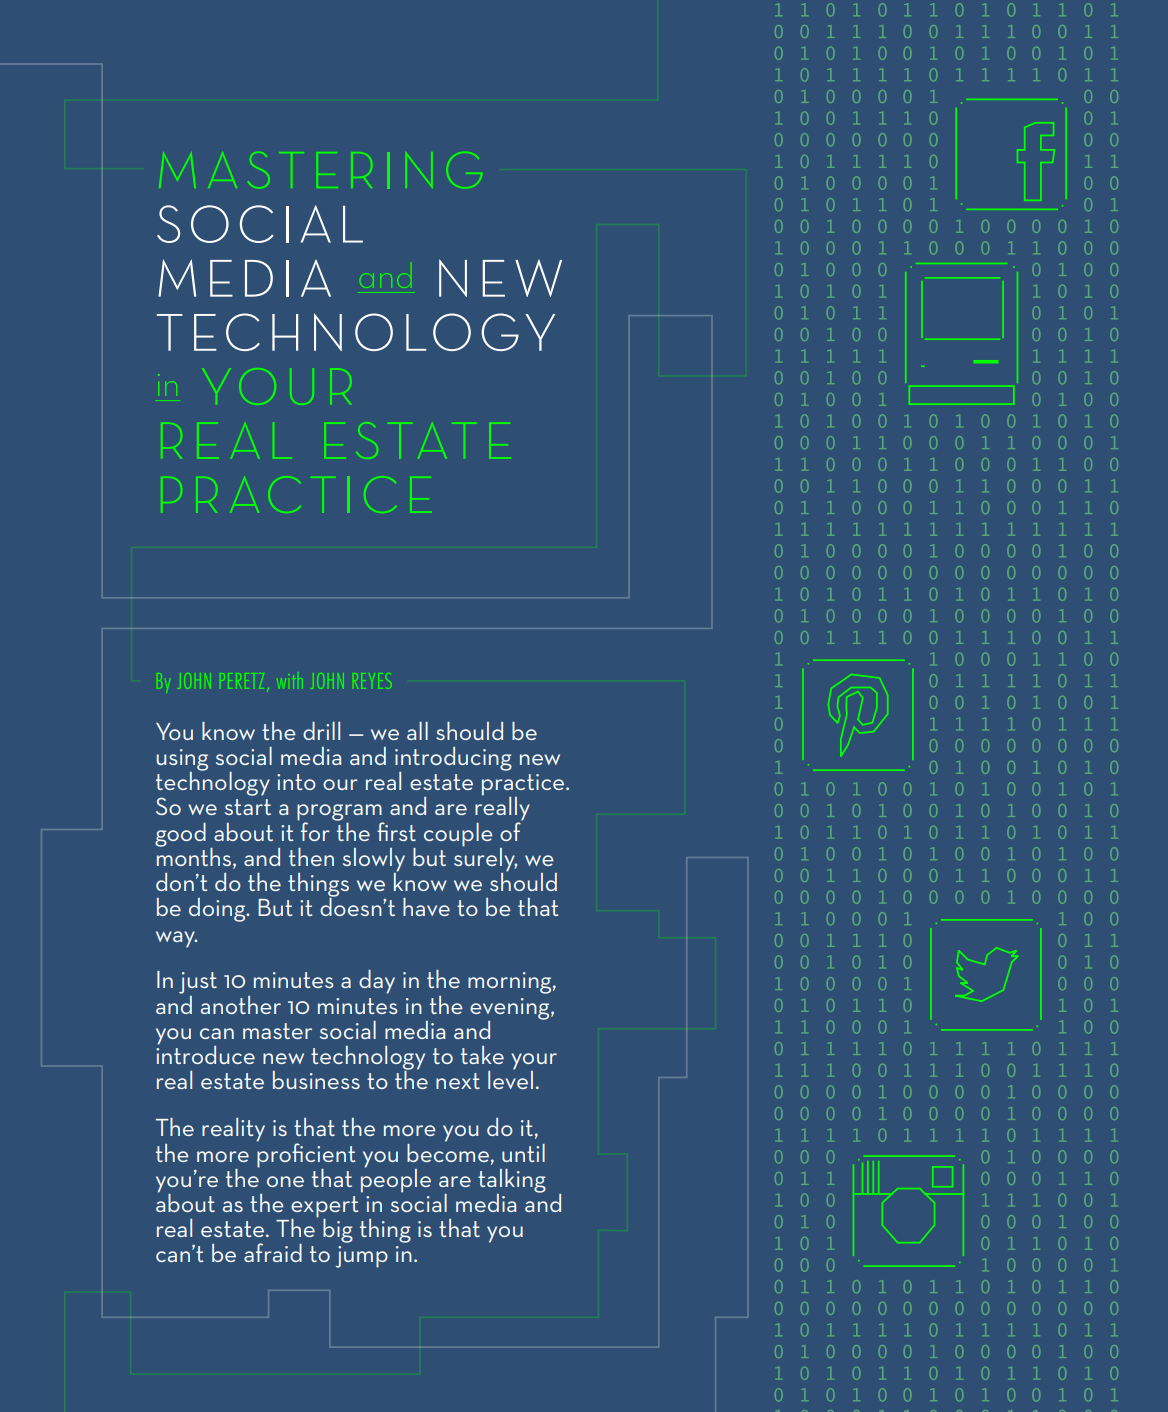 Image resolution: width=1168 pixels, height=1412 pixels. What do you see at coordinates (338, 1231) in the image?
I see `big` at bounding box center [338, 1231].
